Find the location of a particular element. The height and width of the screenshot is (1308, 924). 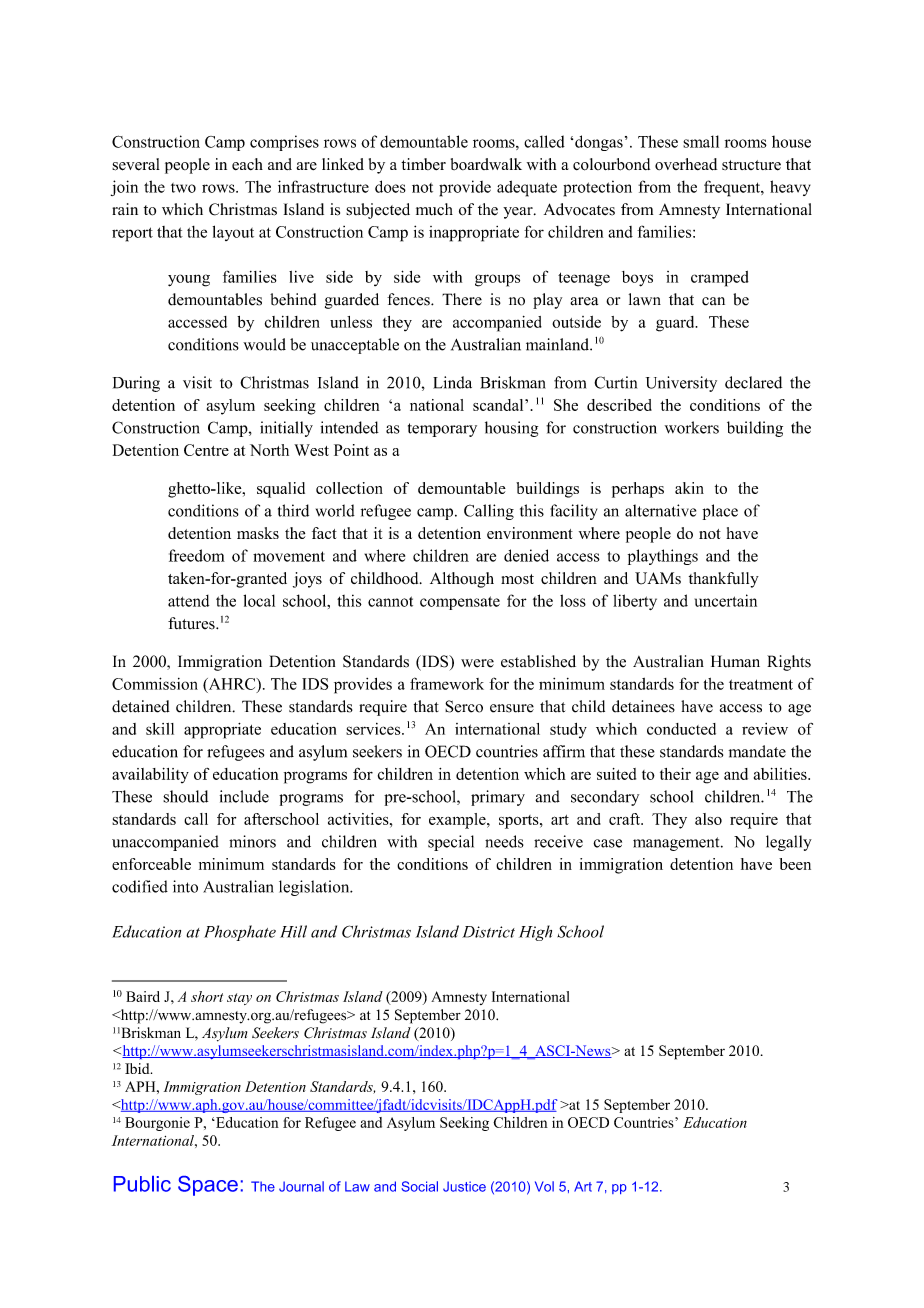

Human is located at coordinates (735, 661).
